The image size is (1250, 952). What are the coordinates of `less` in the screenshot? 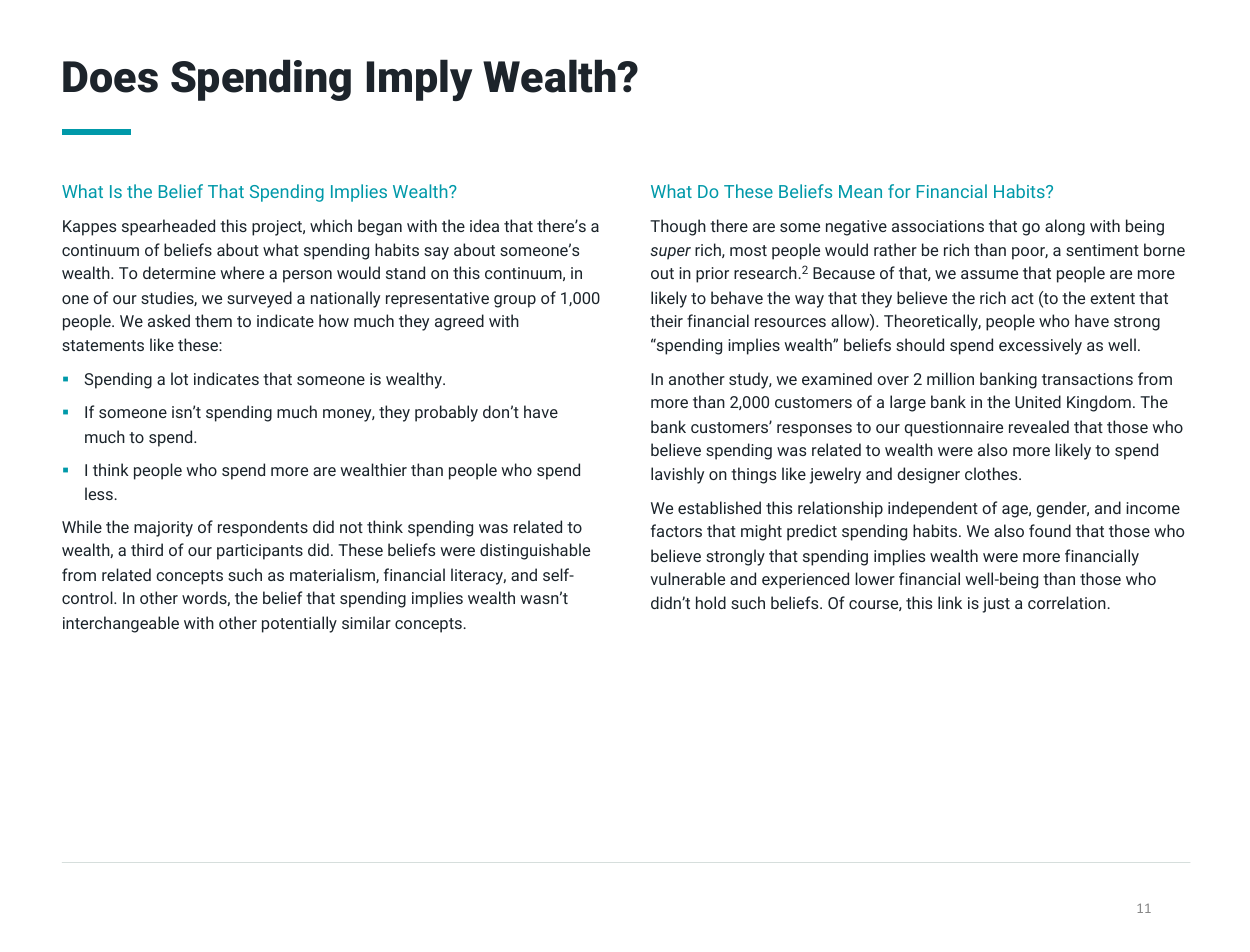 It's located at (100, 493).
